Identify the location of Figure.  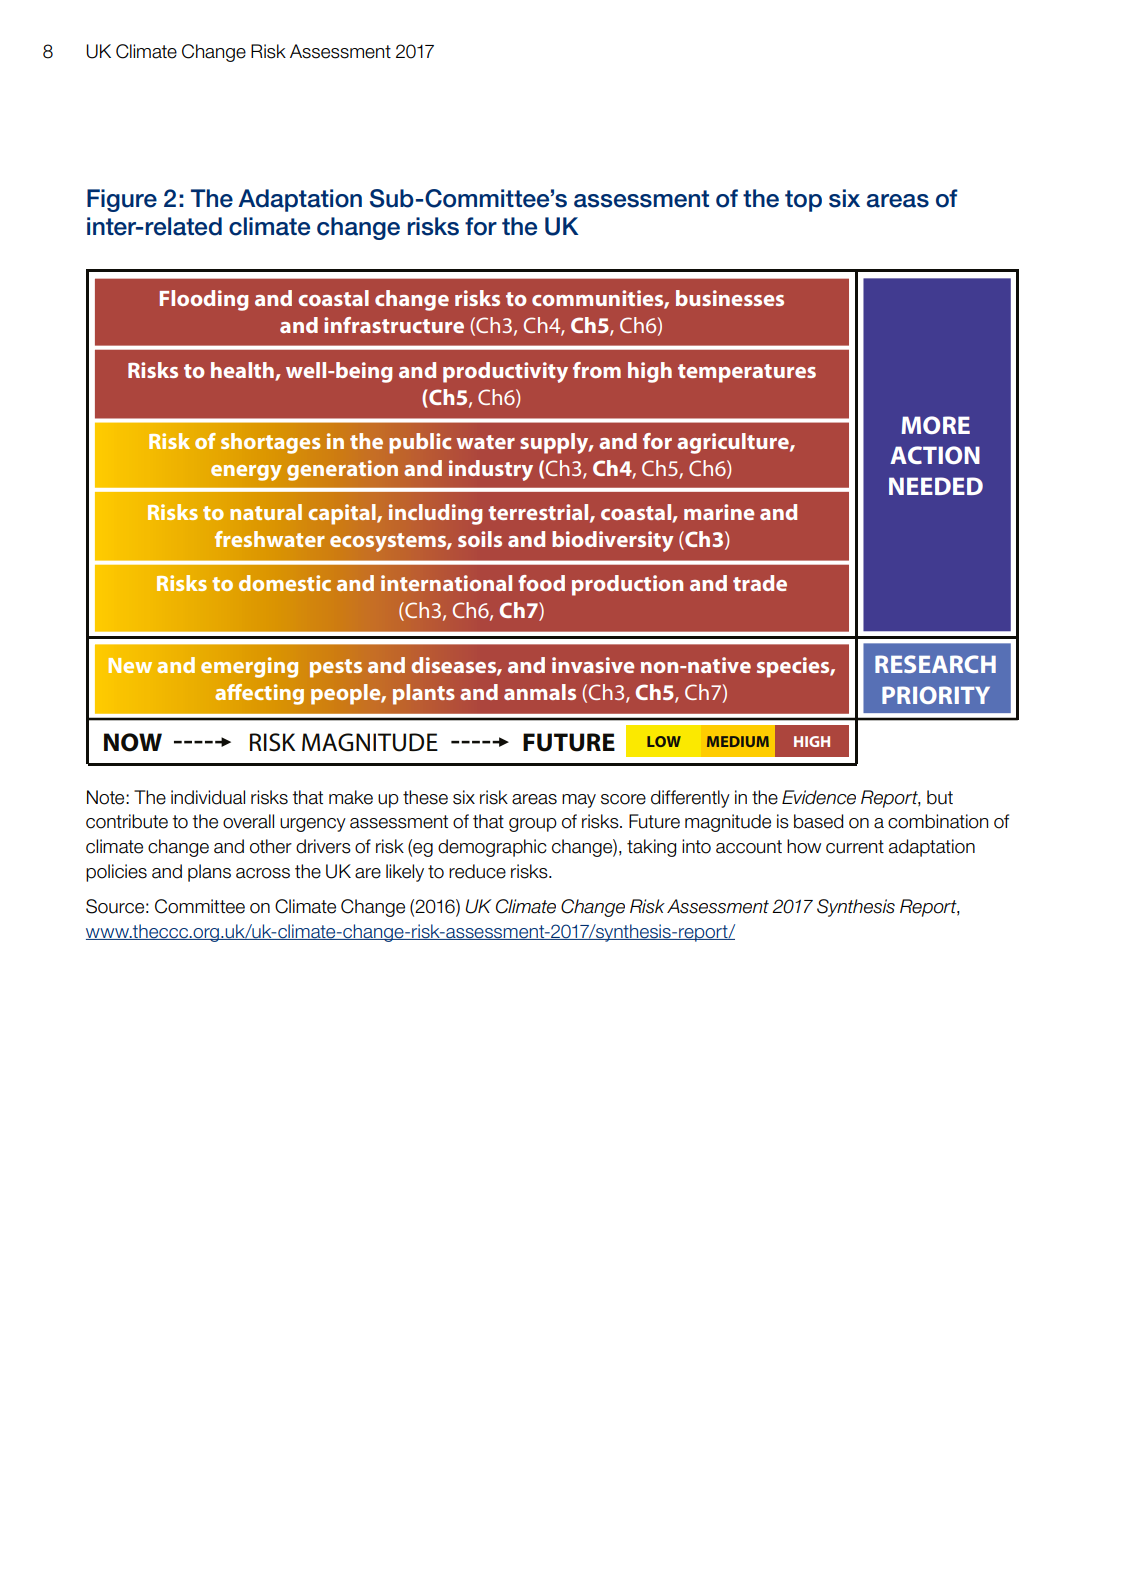
(122, 200).
